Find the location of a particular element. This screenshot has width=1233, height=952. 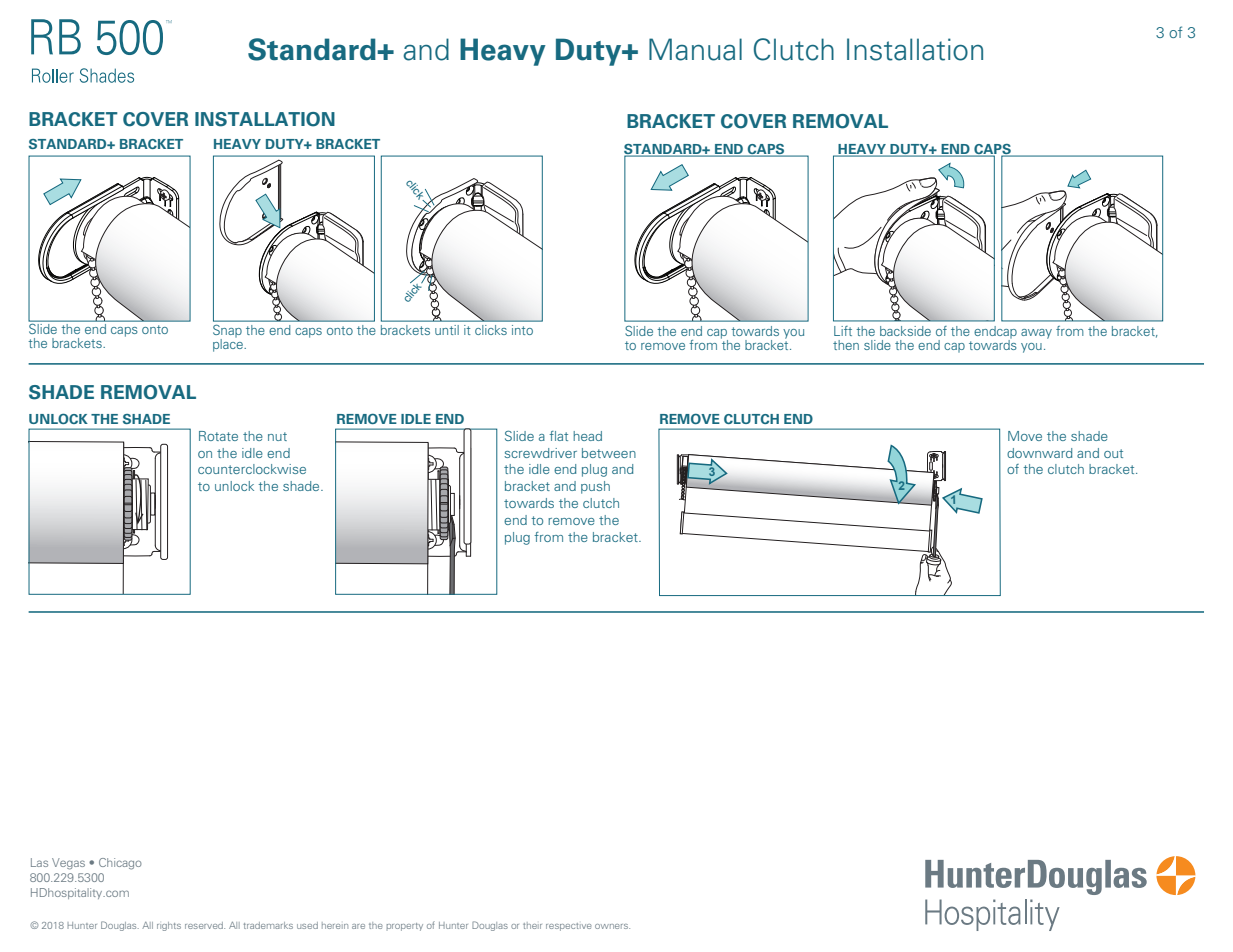

backside is located at coordinates (905, 331).
